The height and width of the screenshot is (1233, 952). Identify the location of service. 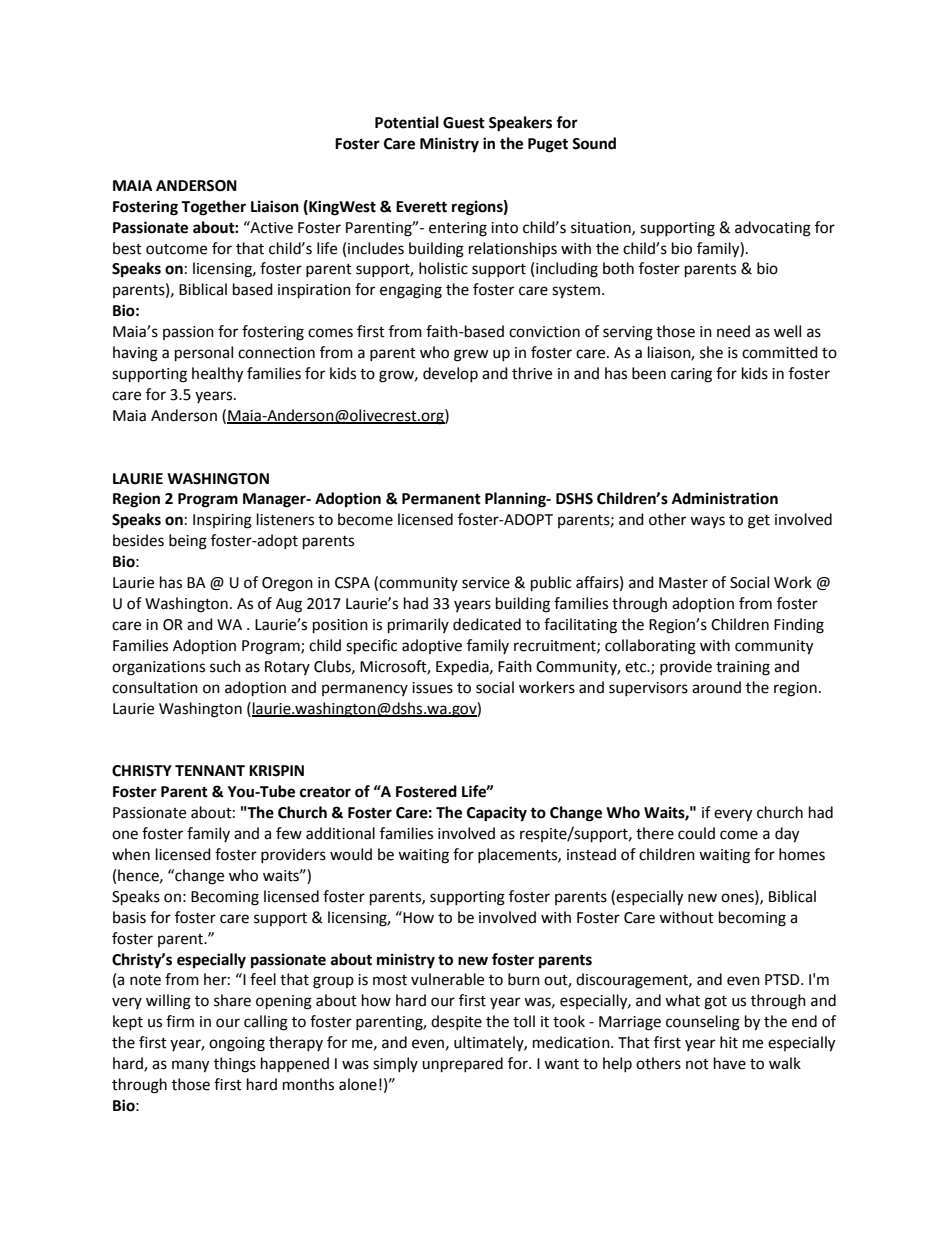
(486, 583).
